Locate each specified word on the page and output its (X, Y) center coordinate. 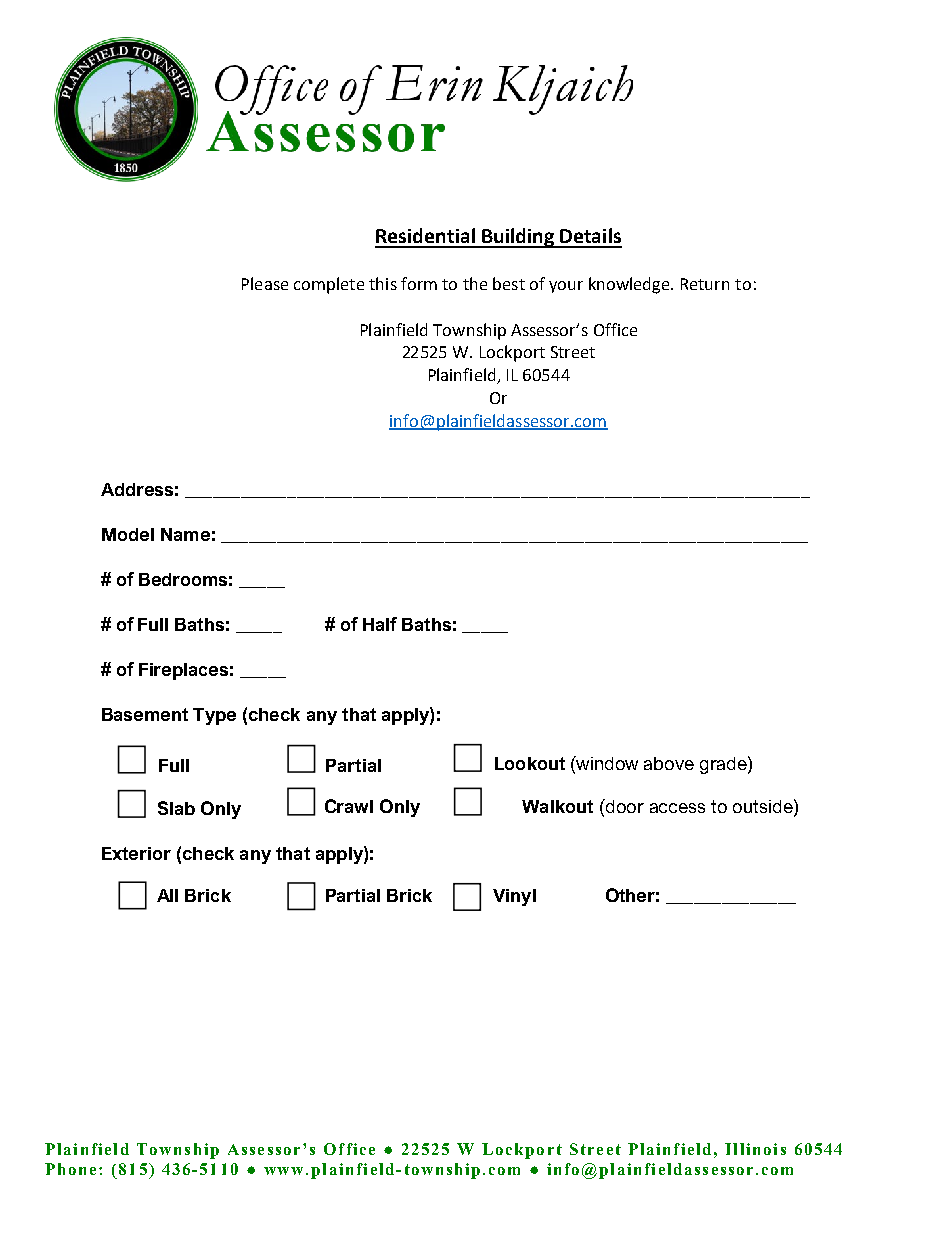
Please (265, 283)
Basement (145, 714)
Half (380, 624)
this (383, 283)
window (606, 763)
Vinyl (514, 897)
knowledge (630, 285)
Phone (70, 1169)
